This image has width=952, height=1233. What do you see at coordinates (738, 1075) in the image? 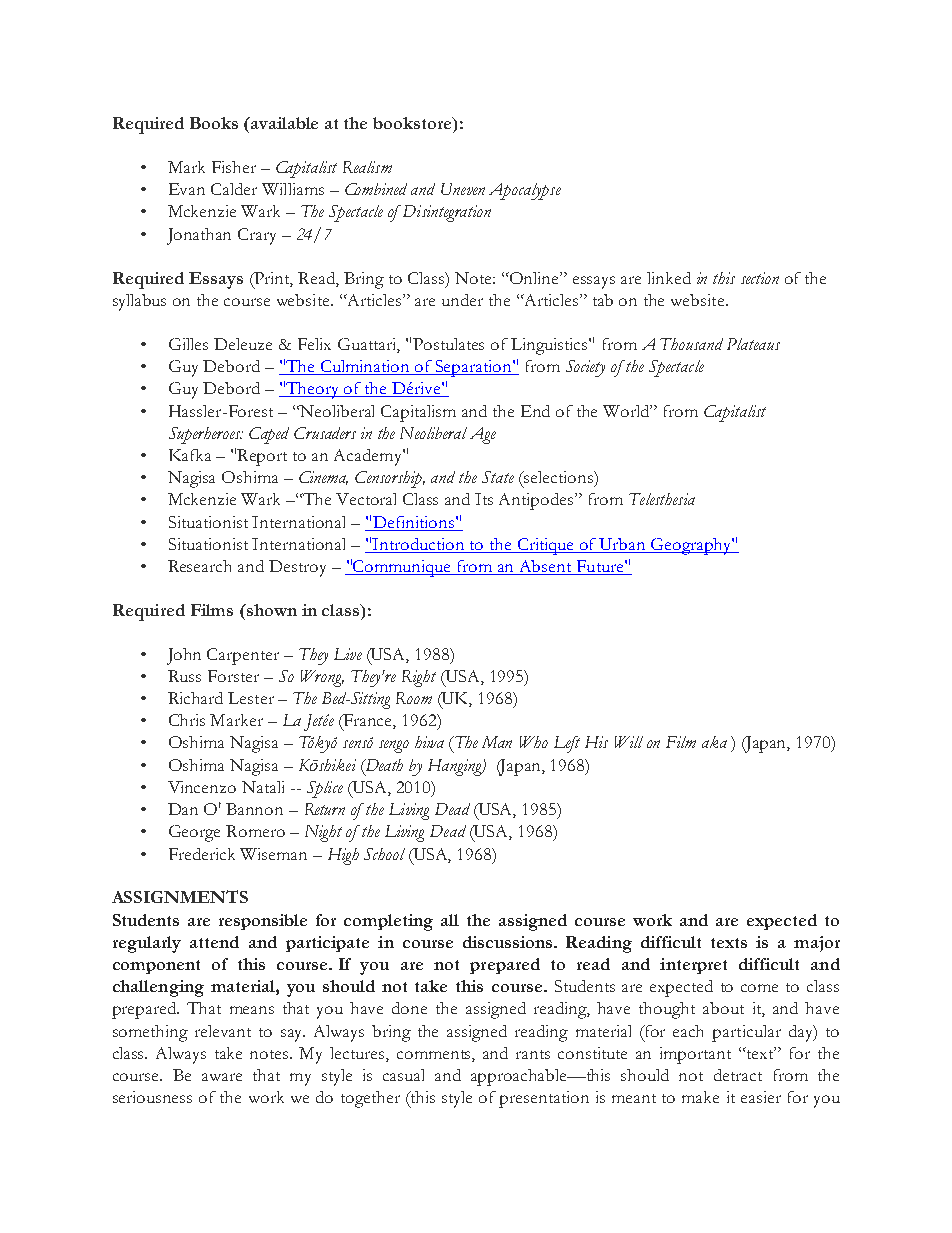
I see `detract` at bounding box center [738, 1075].
